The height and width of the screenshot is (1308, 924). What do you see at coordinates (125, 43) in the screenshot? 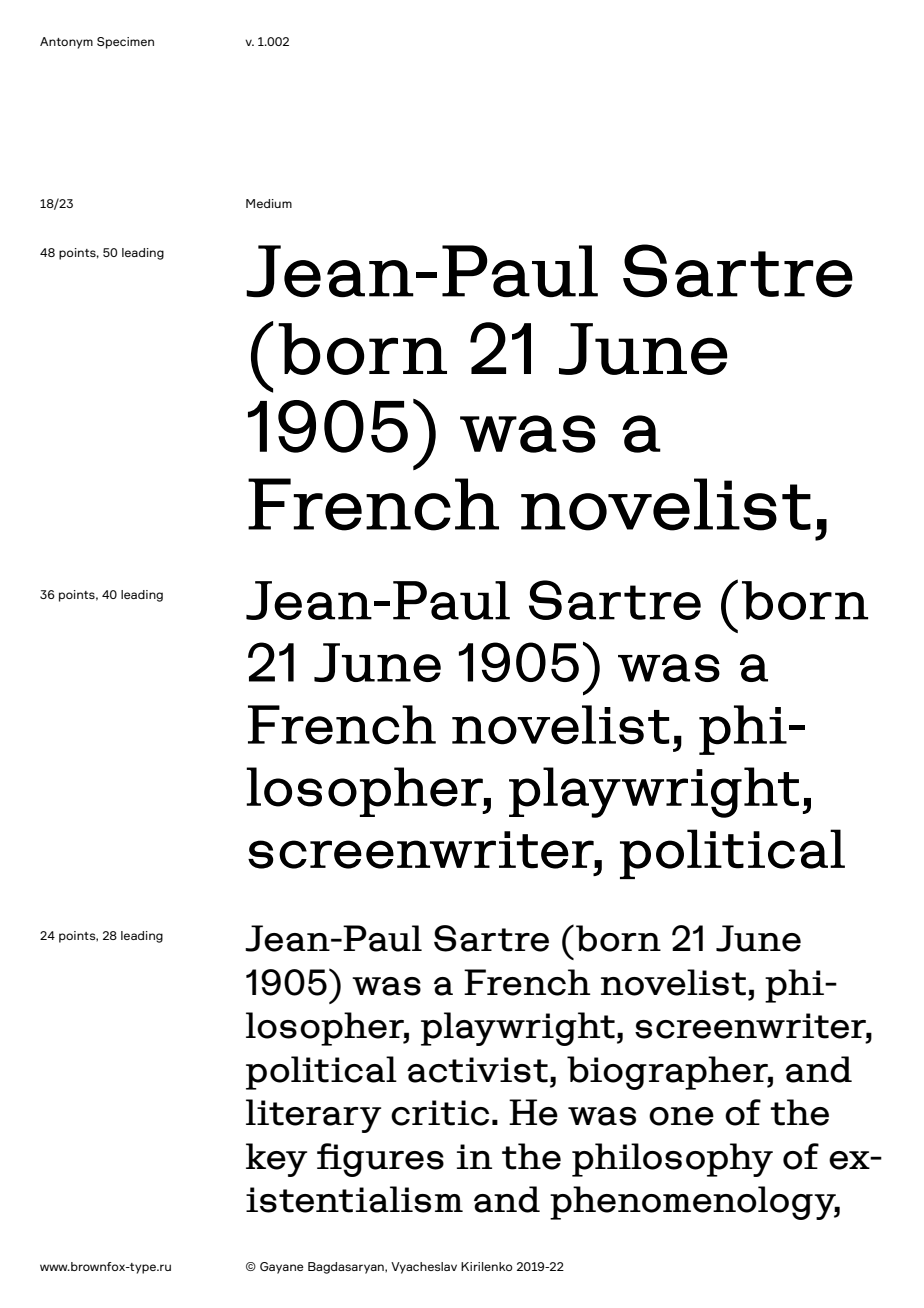
I see `Specimen` at bounding box center [125, 43].
